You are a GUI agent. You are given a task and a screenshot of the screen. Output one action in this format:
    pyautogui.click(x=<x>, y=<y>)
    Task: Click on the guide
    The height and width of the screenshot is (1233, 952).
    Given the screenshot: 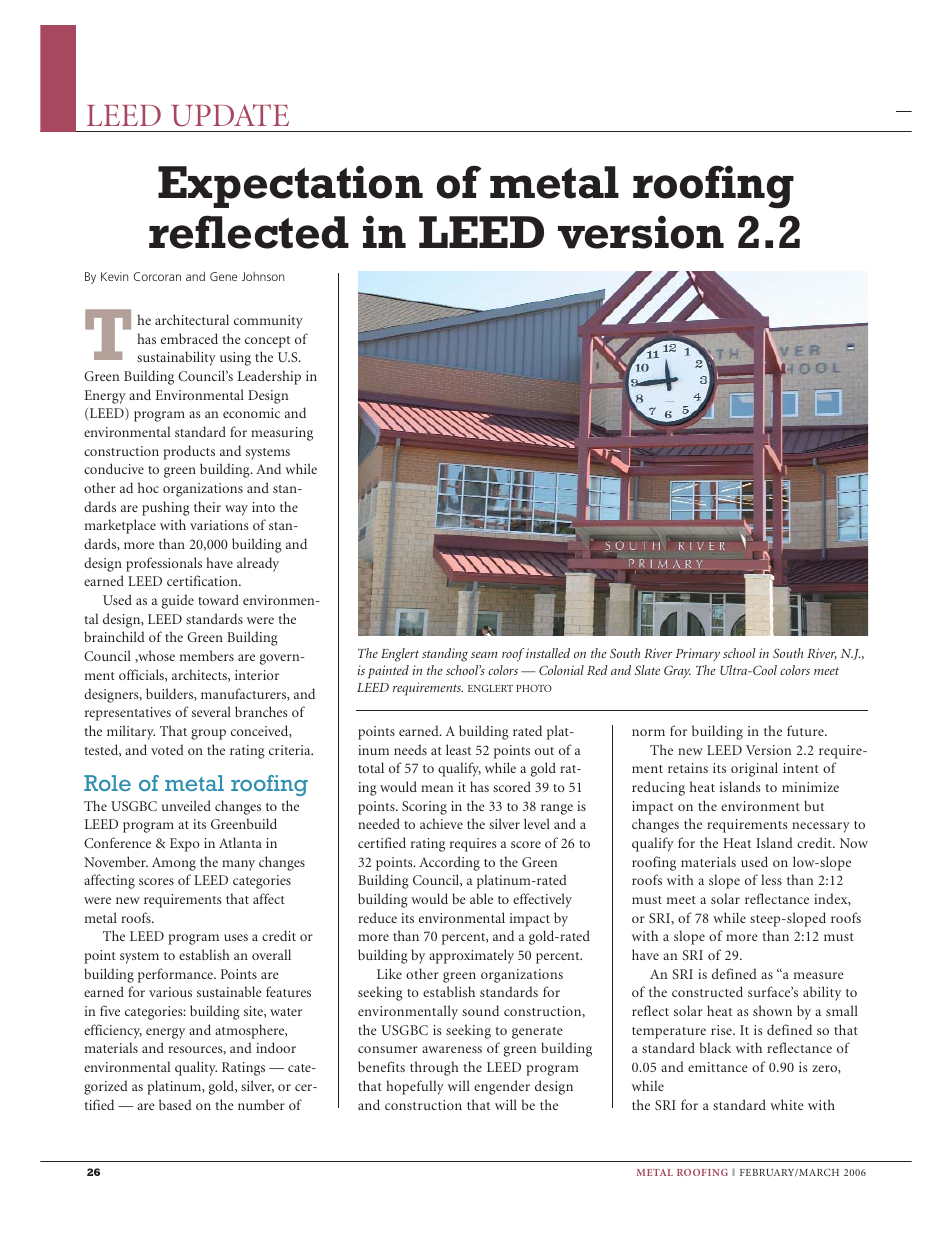 What is the action you would take?
    pyautogui.click(x=178, y=601)
